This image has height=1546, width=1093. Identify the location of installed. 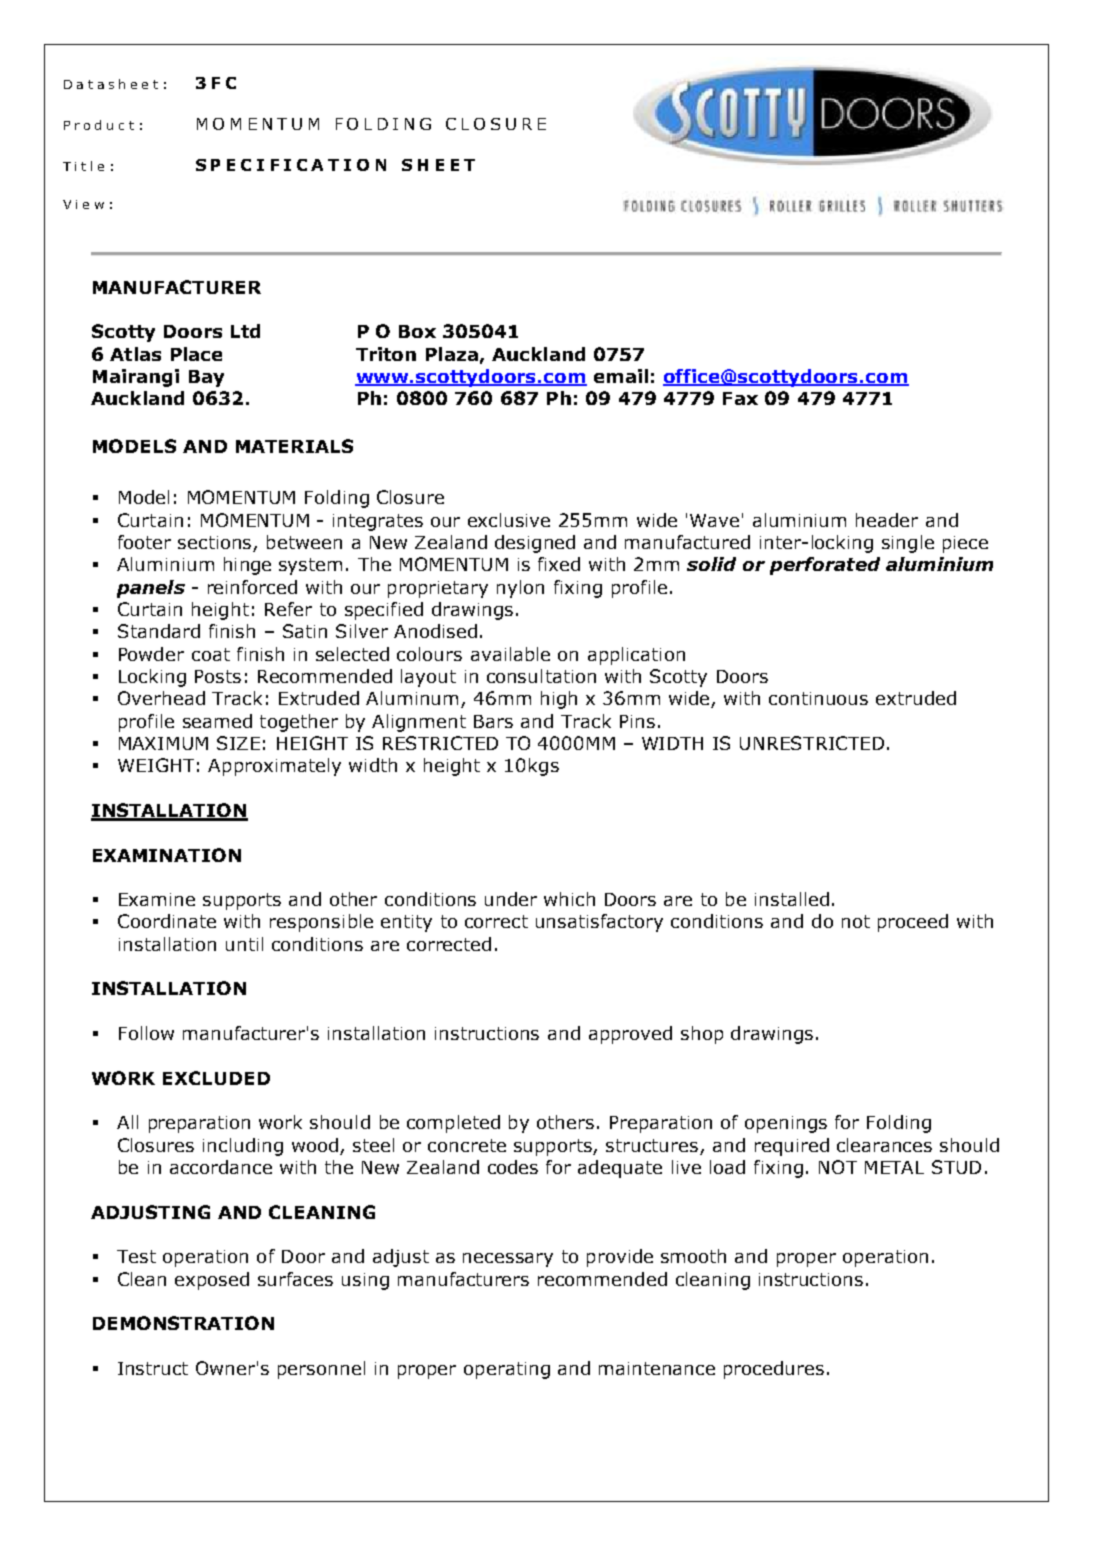
(792, 899).
